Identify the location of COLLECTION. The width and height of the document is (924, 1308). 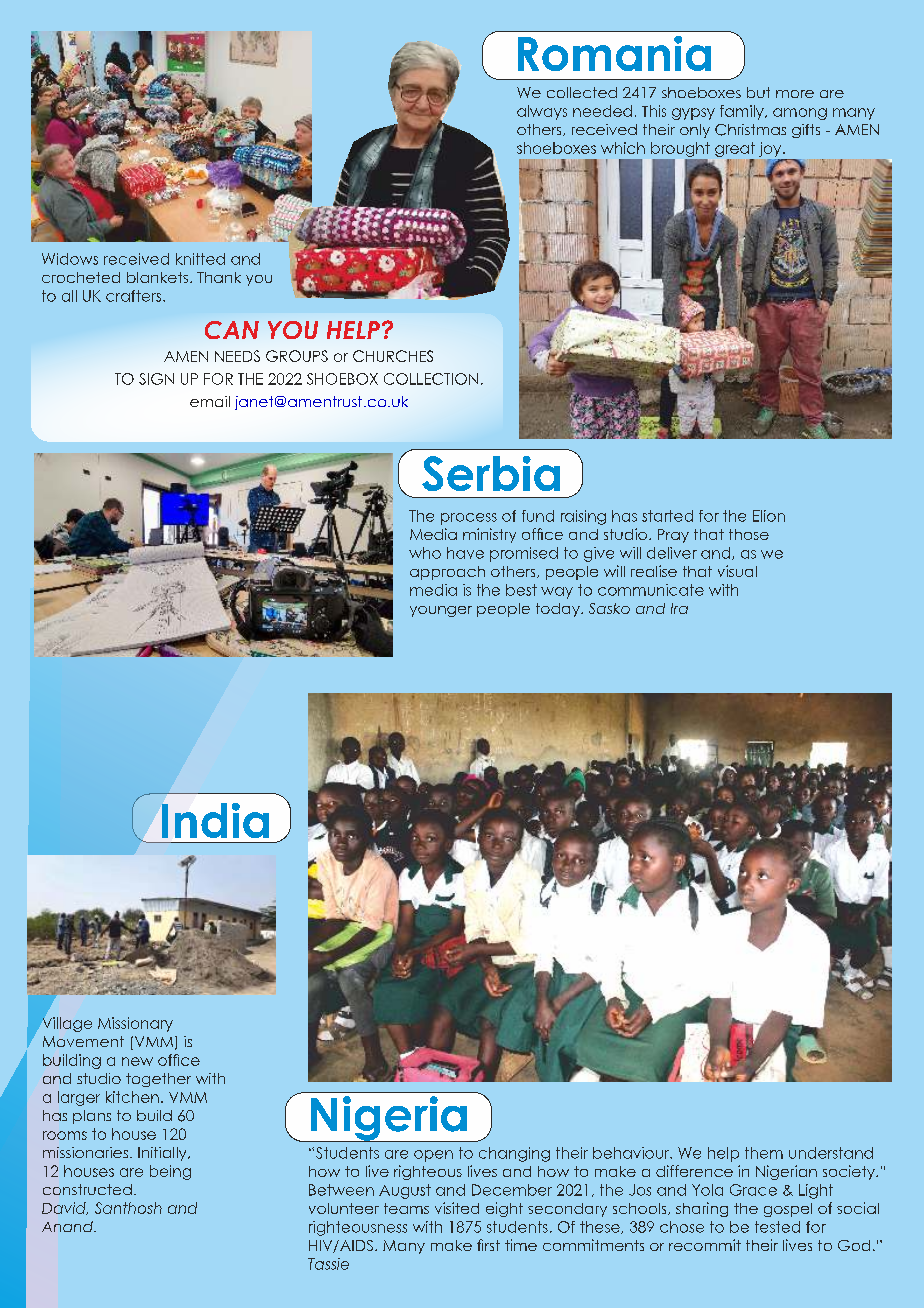
(431, 379).
